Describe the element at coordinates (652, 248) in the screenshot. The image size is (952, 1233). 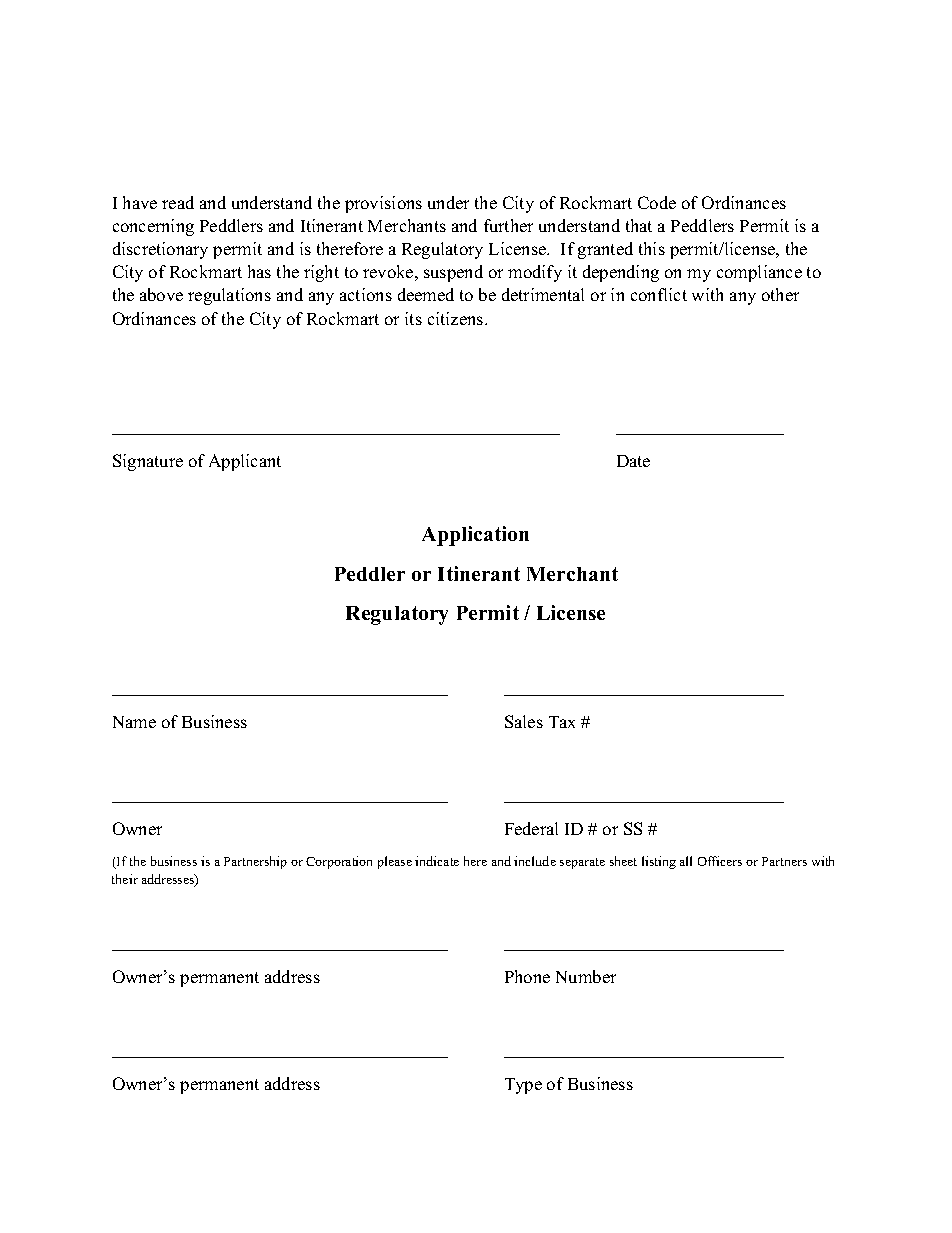
I see `this` at that location.
